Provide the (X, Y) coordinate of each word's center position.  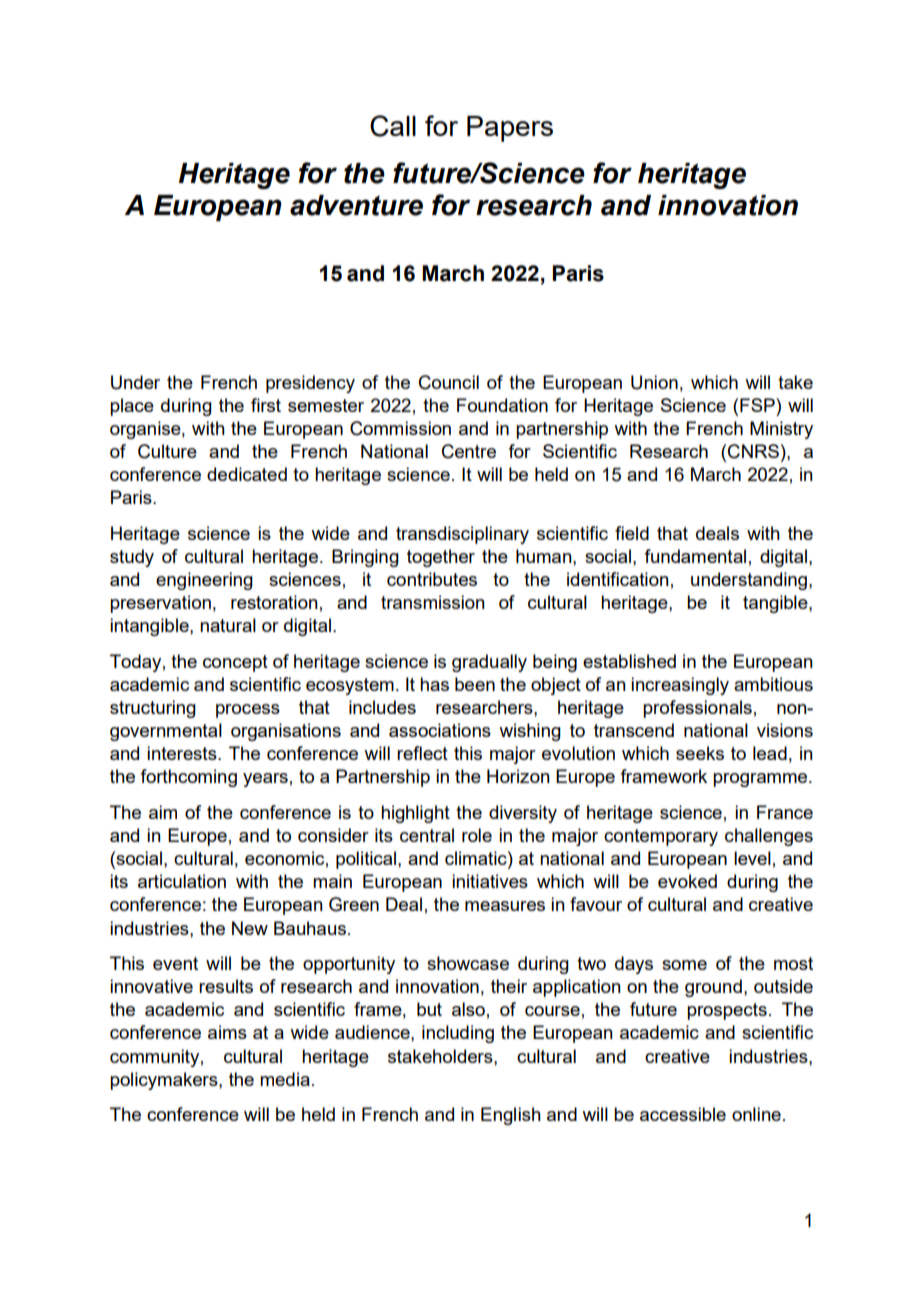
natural (228, 625)
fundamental (695, 556)
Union (654, 382)
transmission (433, 602)
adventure (356, 205)
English (511, 1116)
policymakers (165, 1081)
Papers (510, 129)
